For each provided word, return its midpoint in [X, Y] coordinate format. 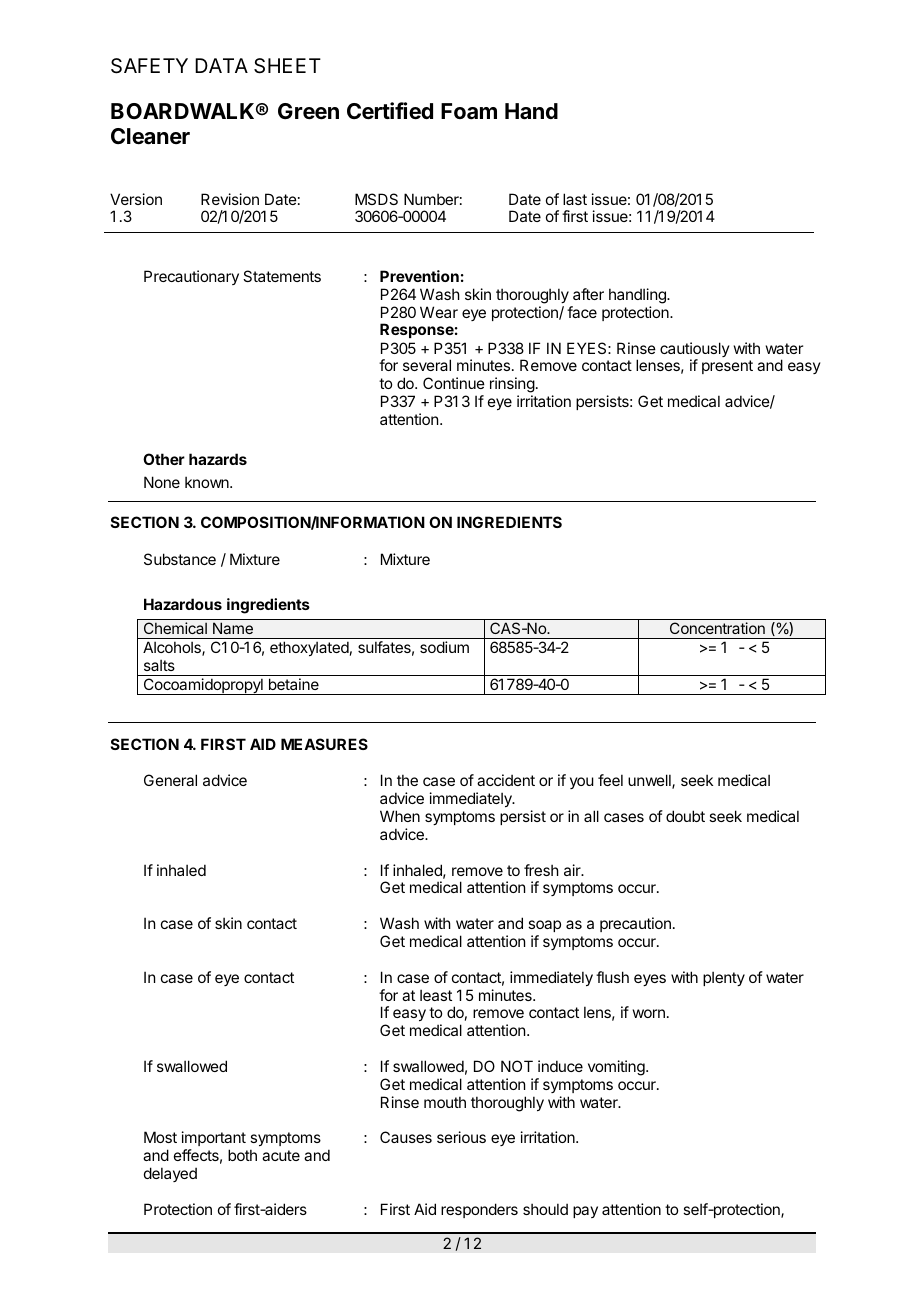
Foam [469, 111]
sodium [444, 647]
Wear [439, 312]
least [436, 995]
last [575, 199]
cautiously [695, 351]
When [400, 816]
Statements [282, 276]
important [214, 1140]
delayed [170, 1174]
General [170, 780]
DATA [221, 65]
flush [612, 977]
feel [610, 780]
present [727, 367]
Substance [180, 559]
